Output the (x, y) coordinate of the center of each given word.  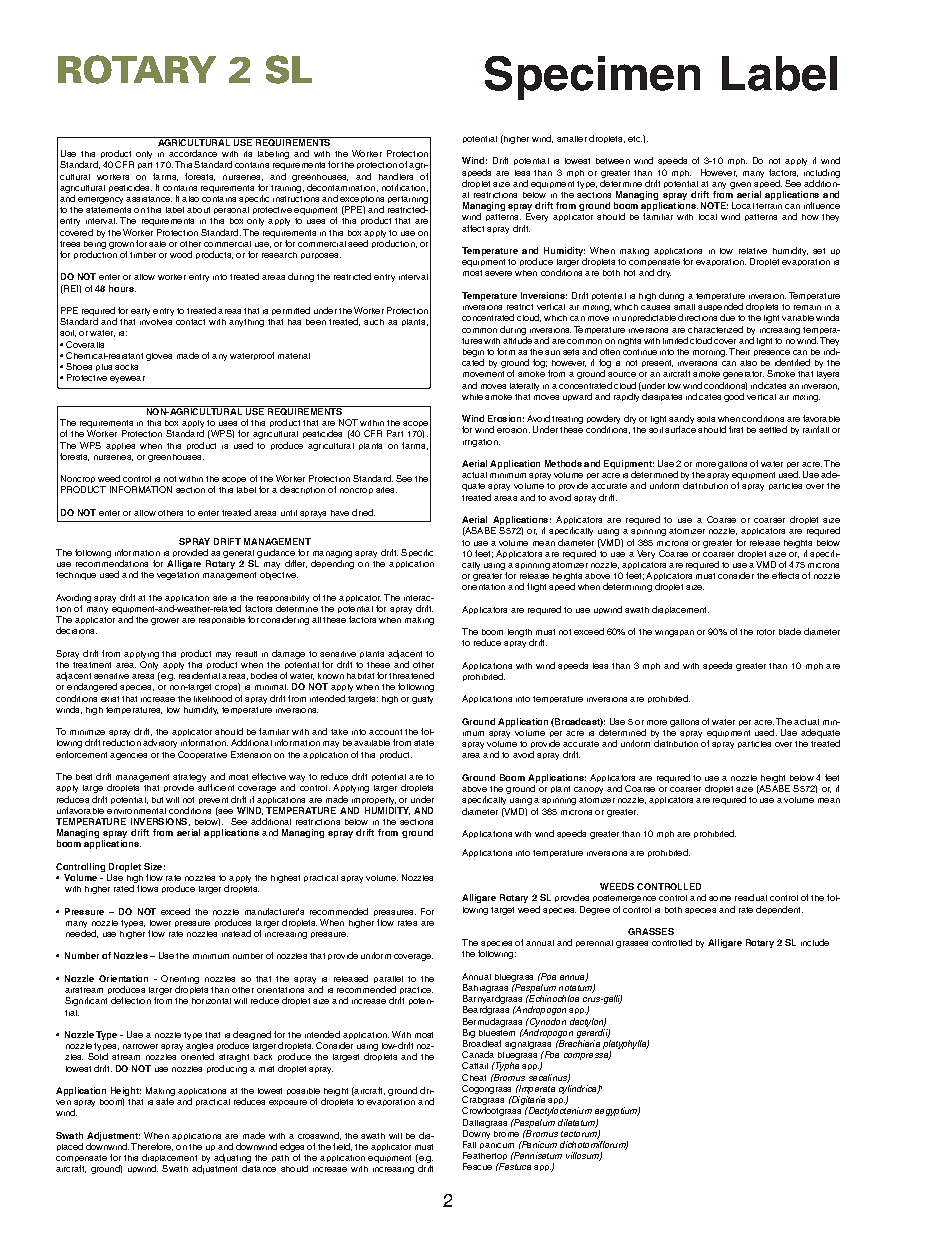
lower (160, 923)
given (740, 185)
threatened (411, 675)
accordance (193, 153)
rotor (766, 632)
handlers (396, 176)
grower (165, 621)
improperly (374, 801)
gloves (159, 357)
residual (751, 897)
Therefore (152, 1147)
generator (743, 375)
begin (473, 353)
